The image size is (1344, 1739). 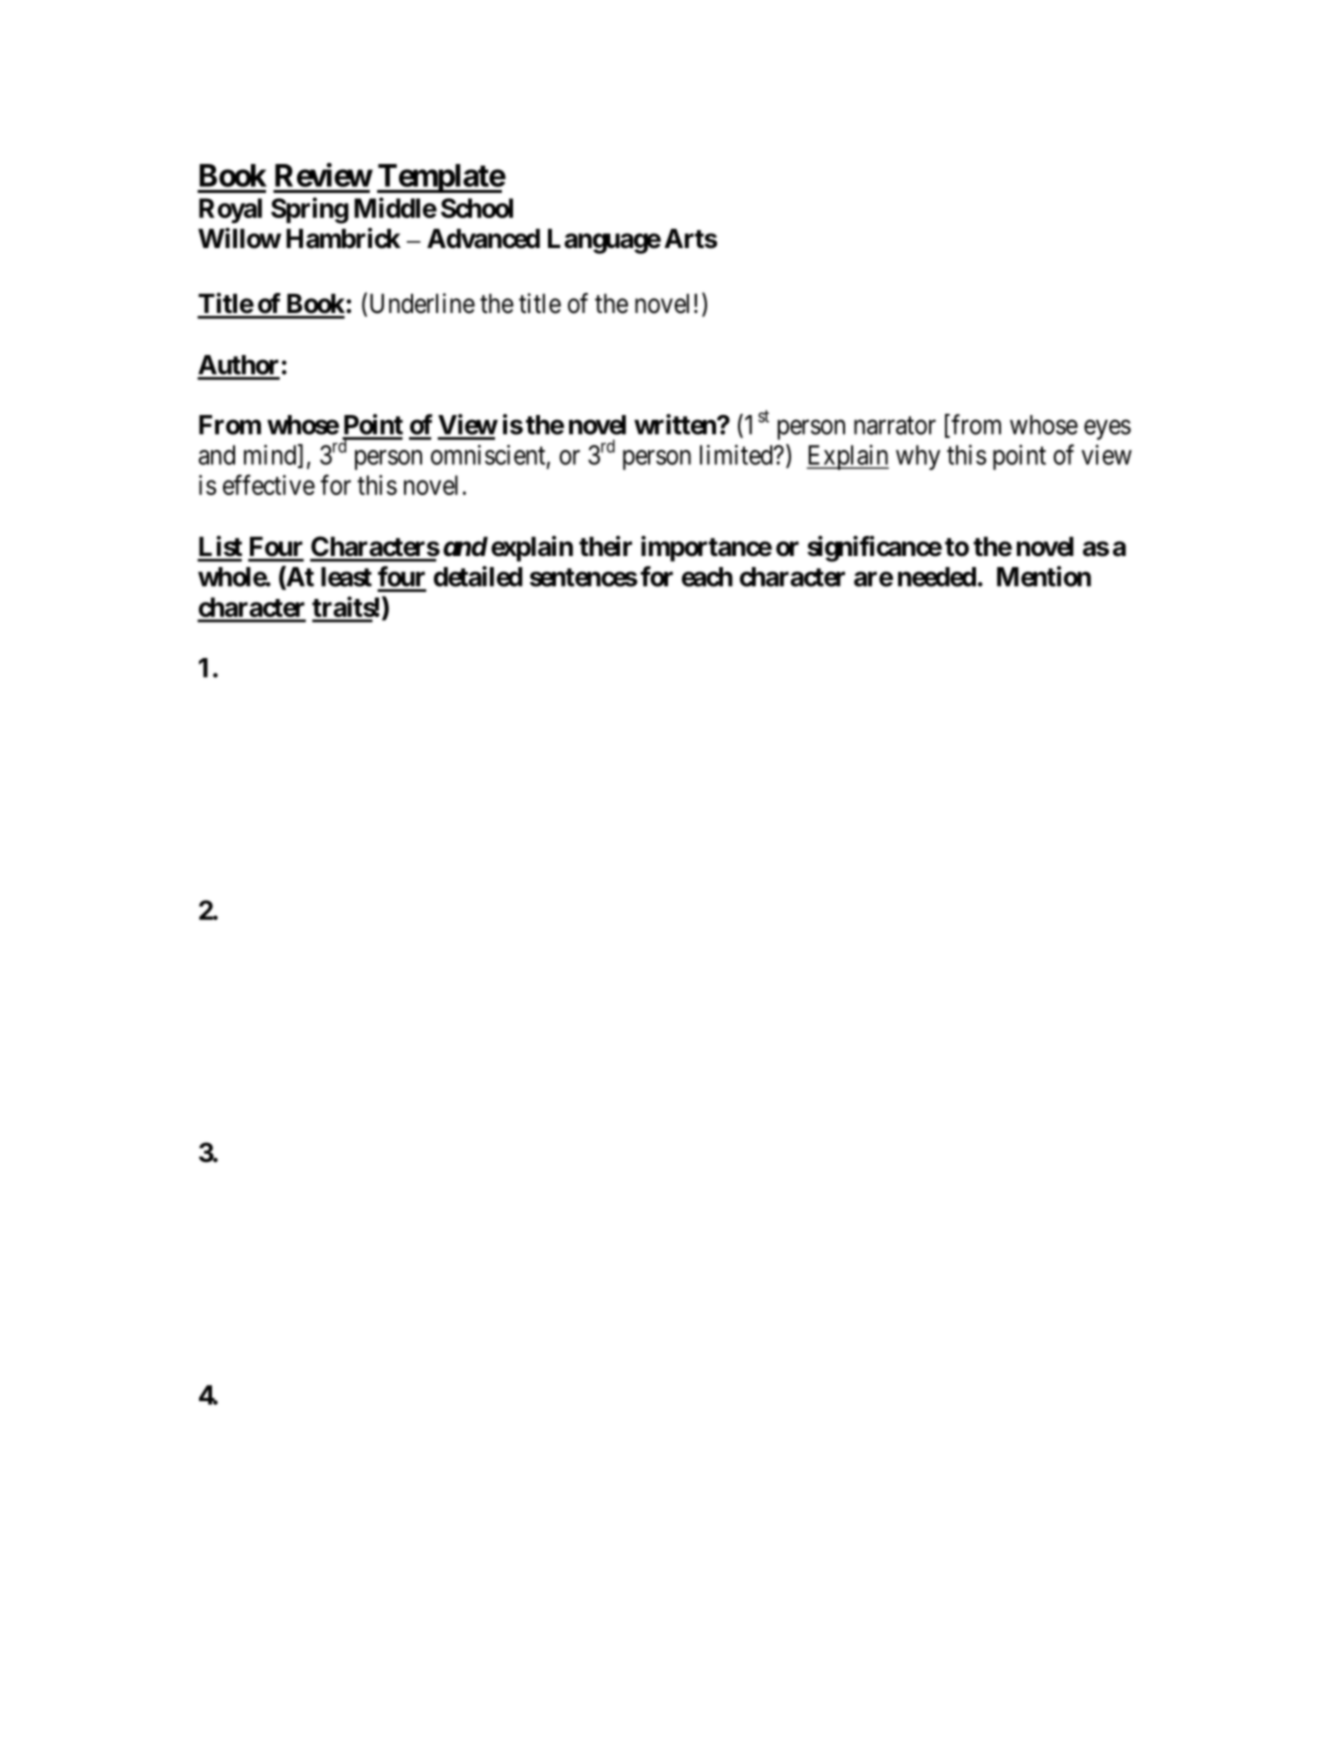 What do you see at coordinates (707, 577) in the document?
I see `each` at bounding box center [707, 577].
